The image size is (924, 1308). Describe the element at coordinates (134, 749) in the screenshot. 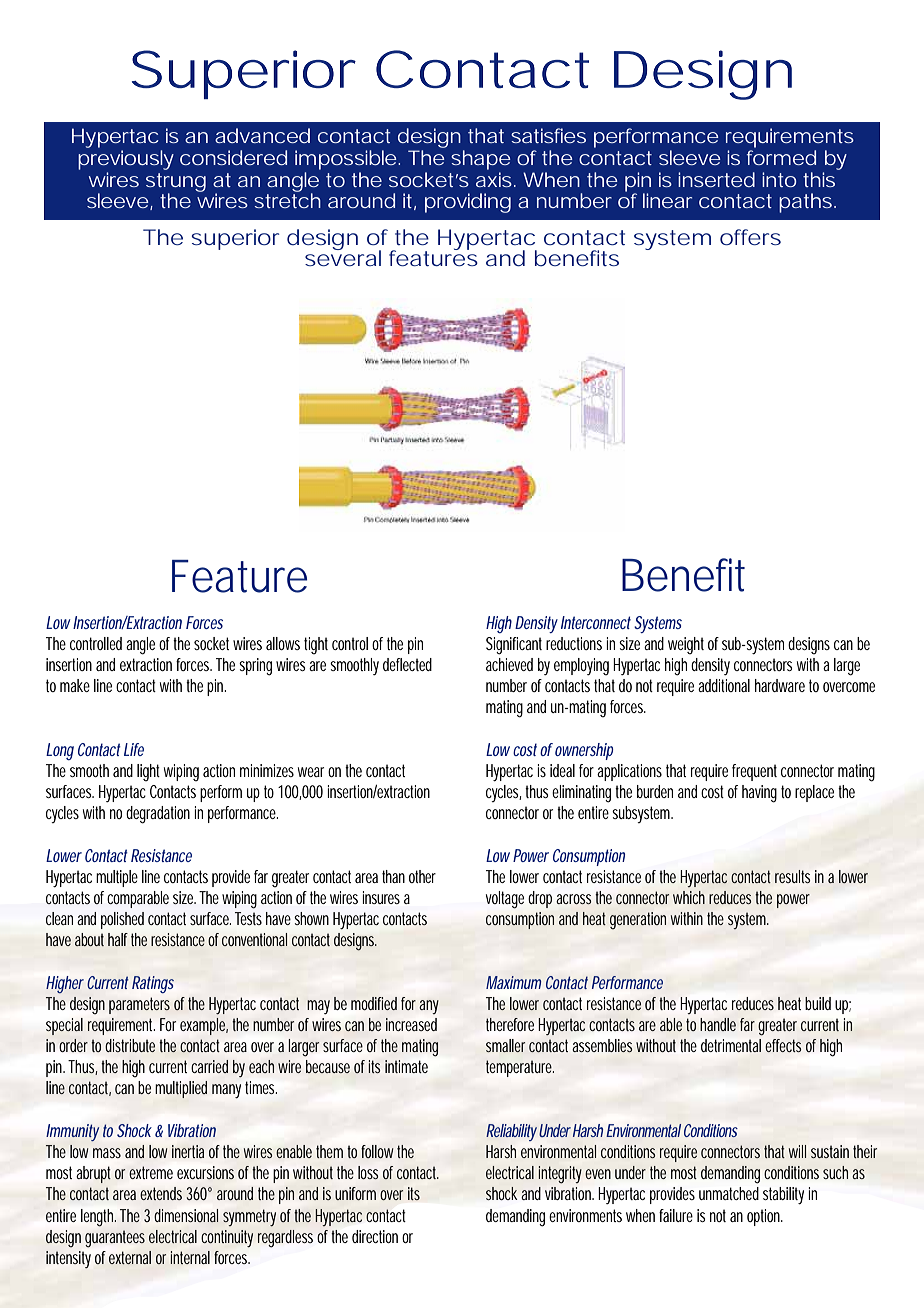

I see `Life` at that location.
